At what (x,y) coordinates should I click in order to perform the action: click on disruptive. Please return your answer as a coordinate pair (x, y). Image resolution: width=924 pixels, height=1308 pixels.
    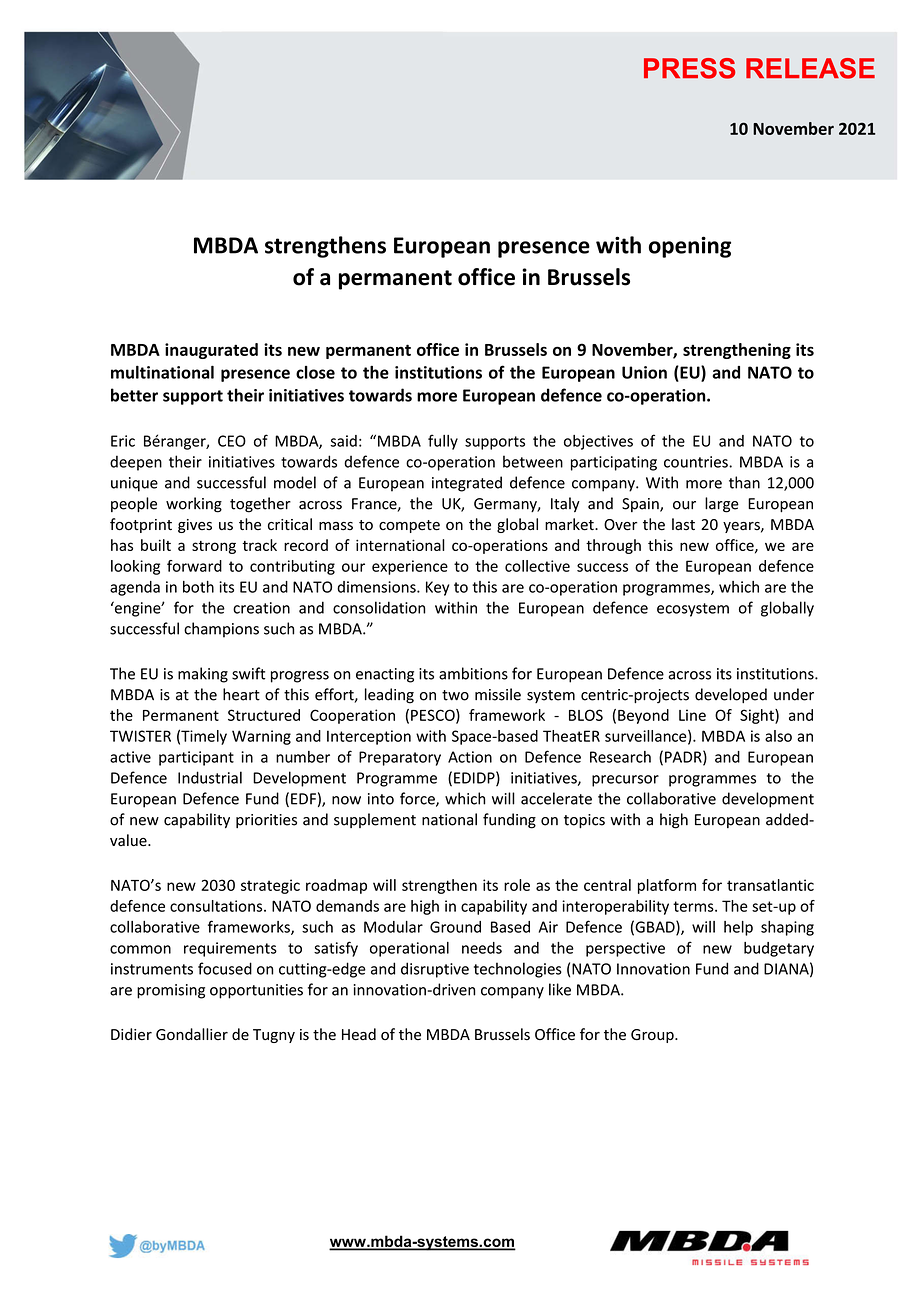
    Looking at the image, I should click on (435, 970).
